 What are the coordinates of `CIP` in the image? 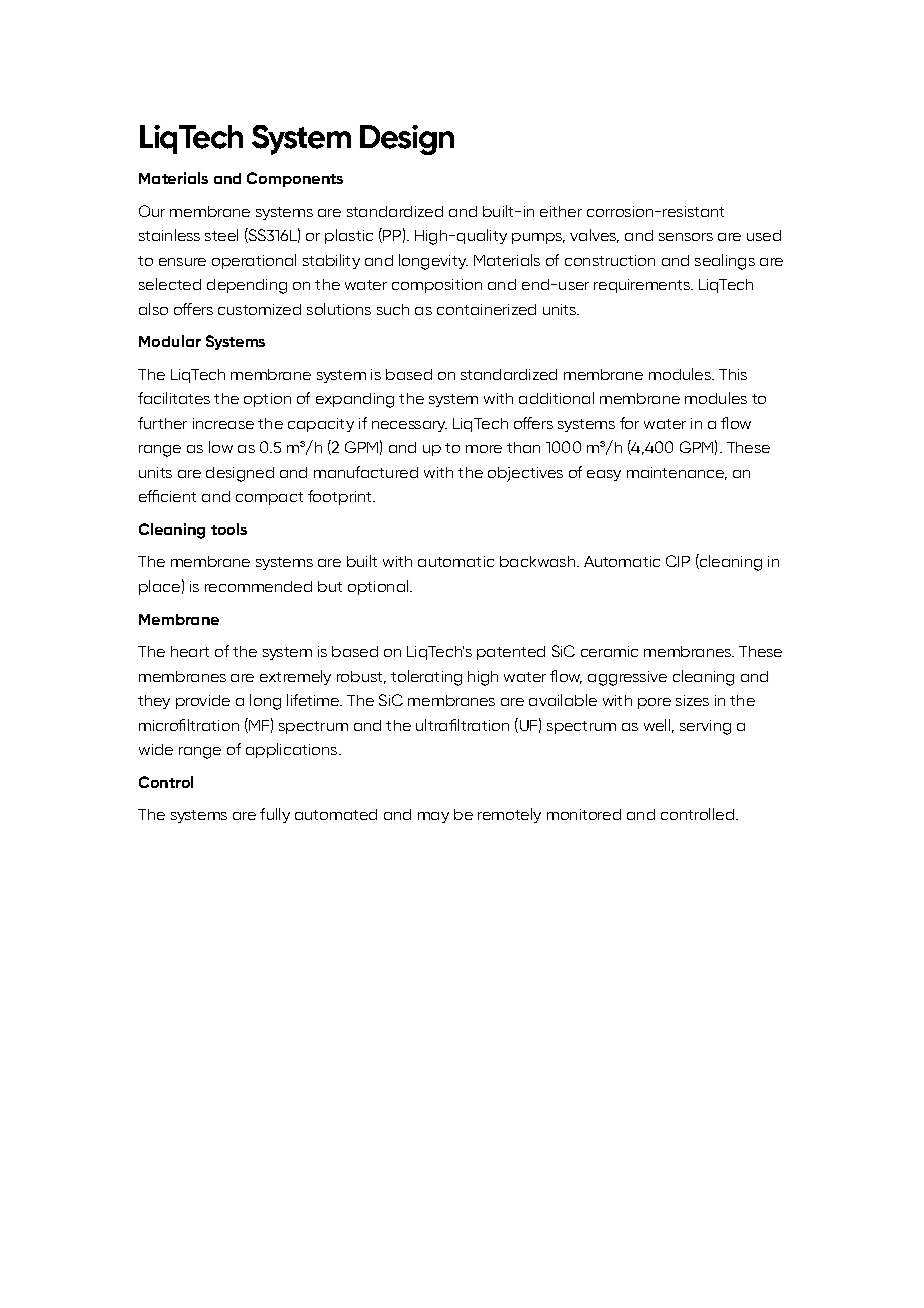 It's located at (678, 561).
